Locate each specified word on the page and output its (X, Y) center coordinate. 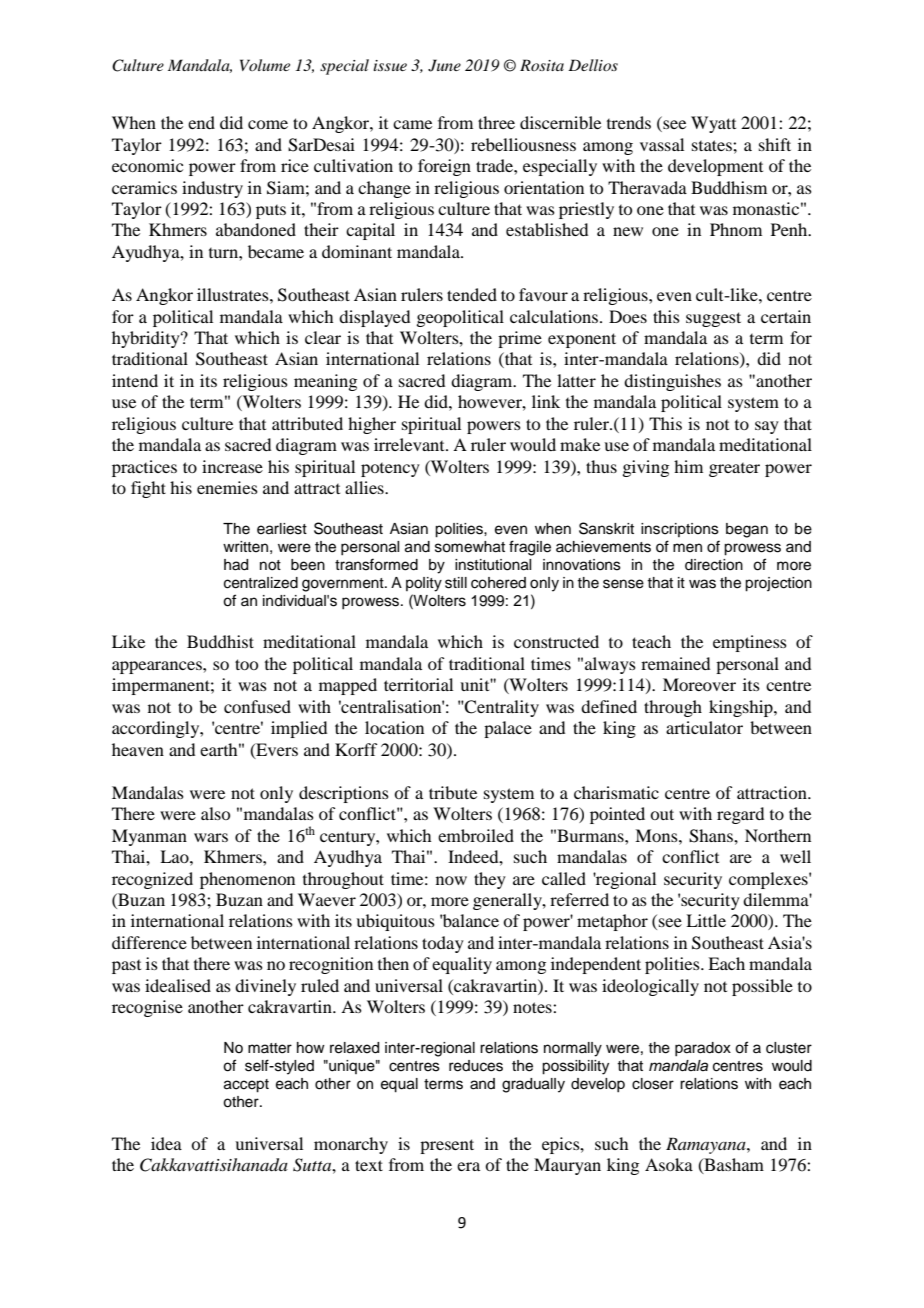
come (268, 124)
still (456, 583)
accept (246, 1086)
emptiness (750, 643)
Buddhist (220, 641)
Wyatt (713, 124)
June (444, 65)
